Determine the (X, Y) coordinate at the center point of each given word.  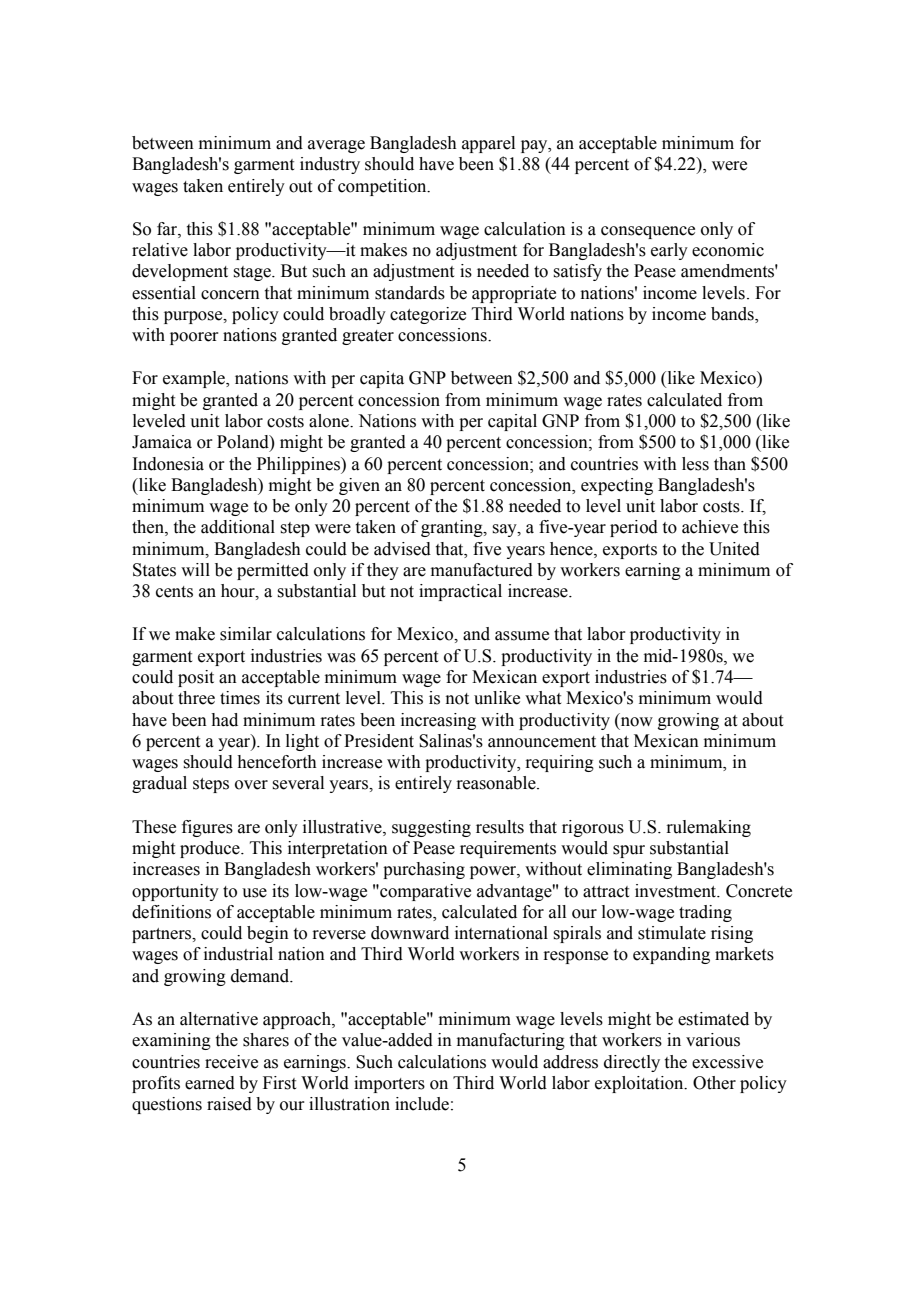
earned (210, 1083)
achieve (710, 527)
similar (246, 634)
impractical (460, 592)
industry (330, 165)
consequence (648, 232)
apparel (488, 144)
